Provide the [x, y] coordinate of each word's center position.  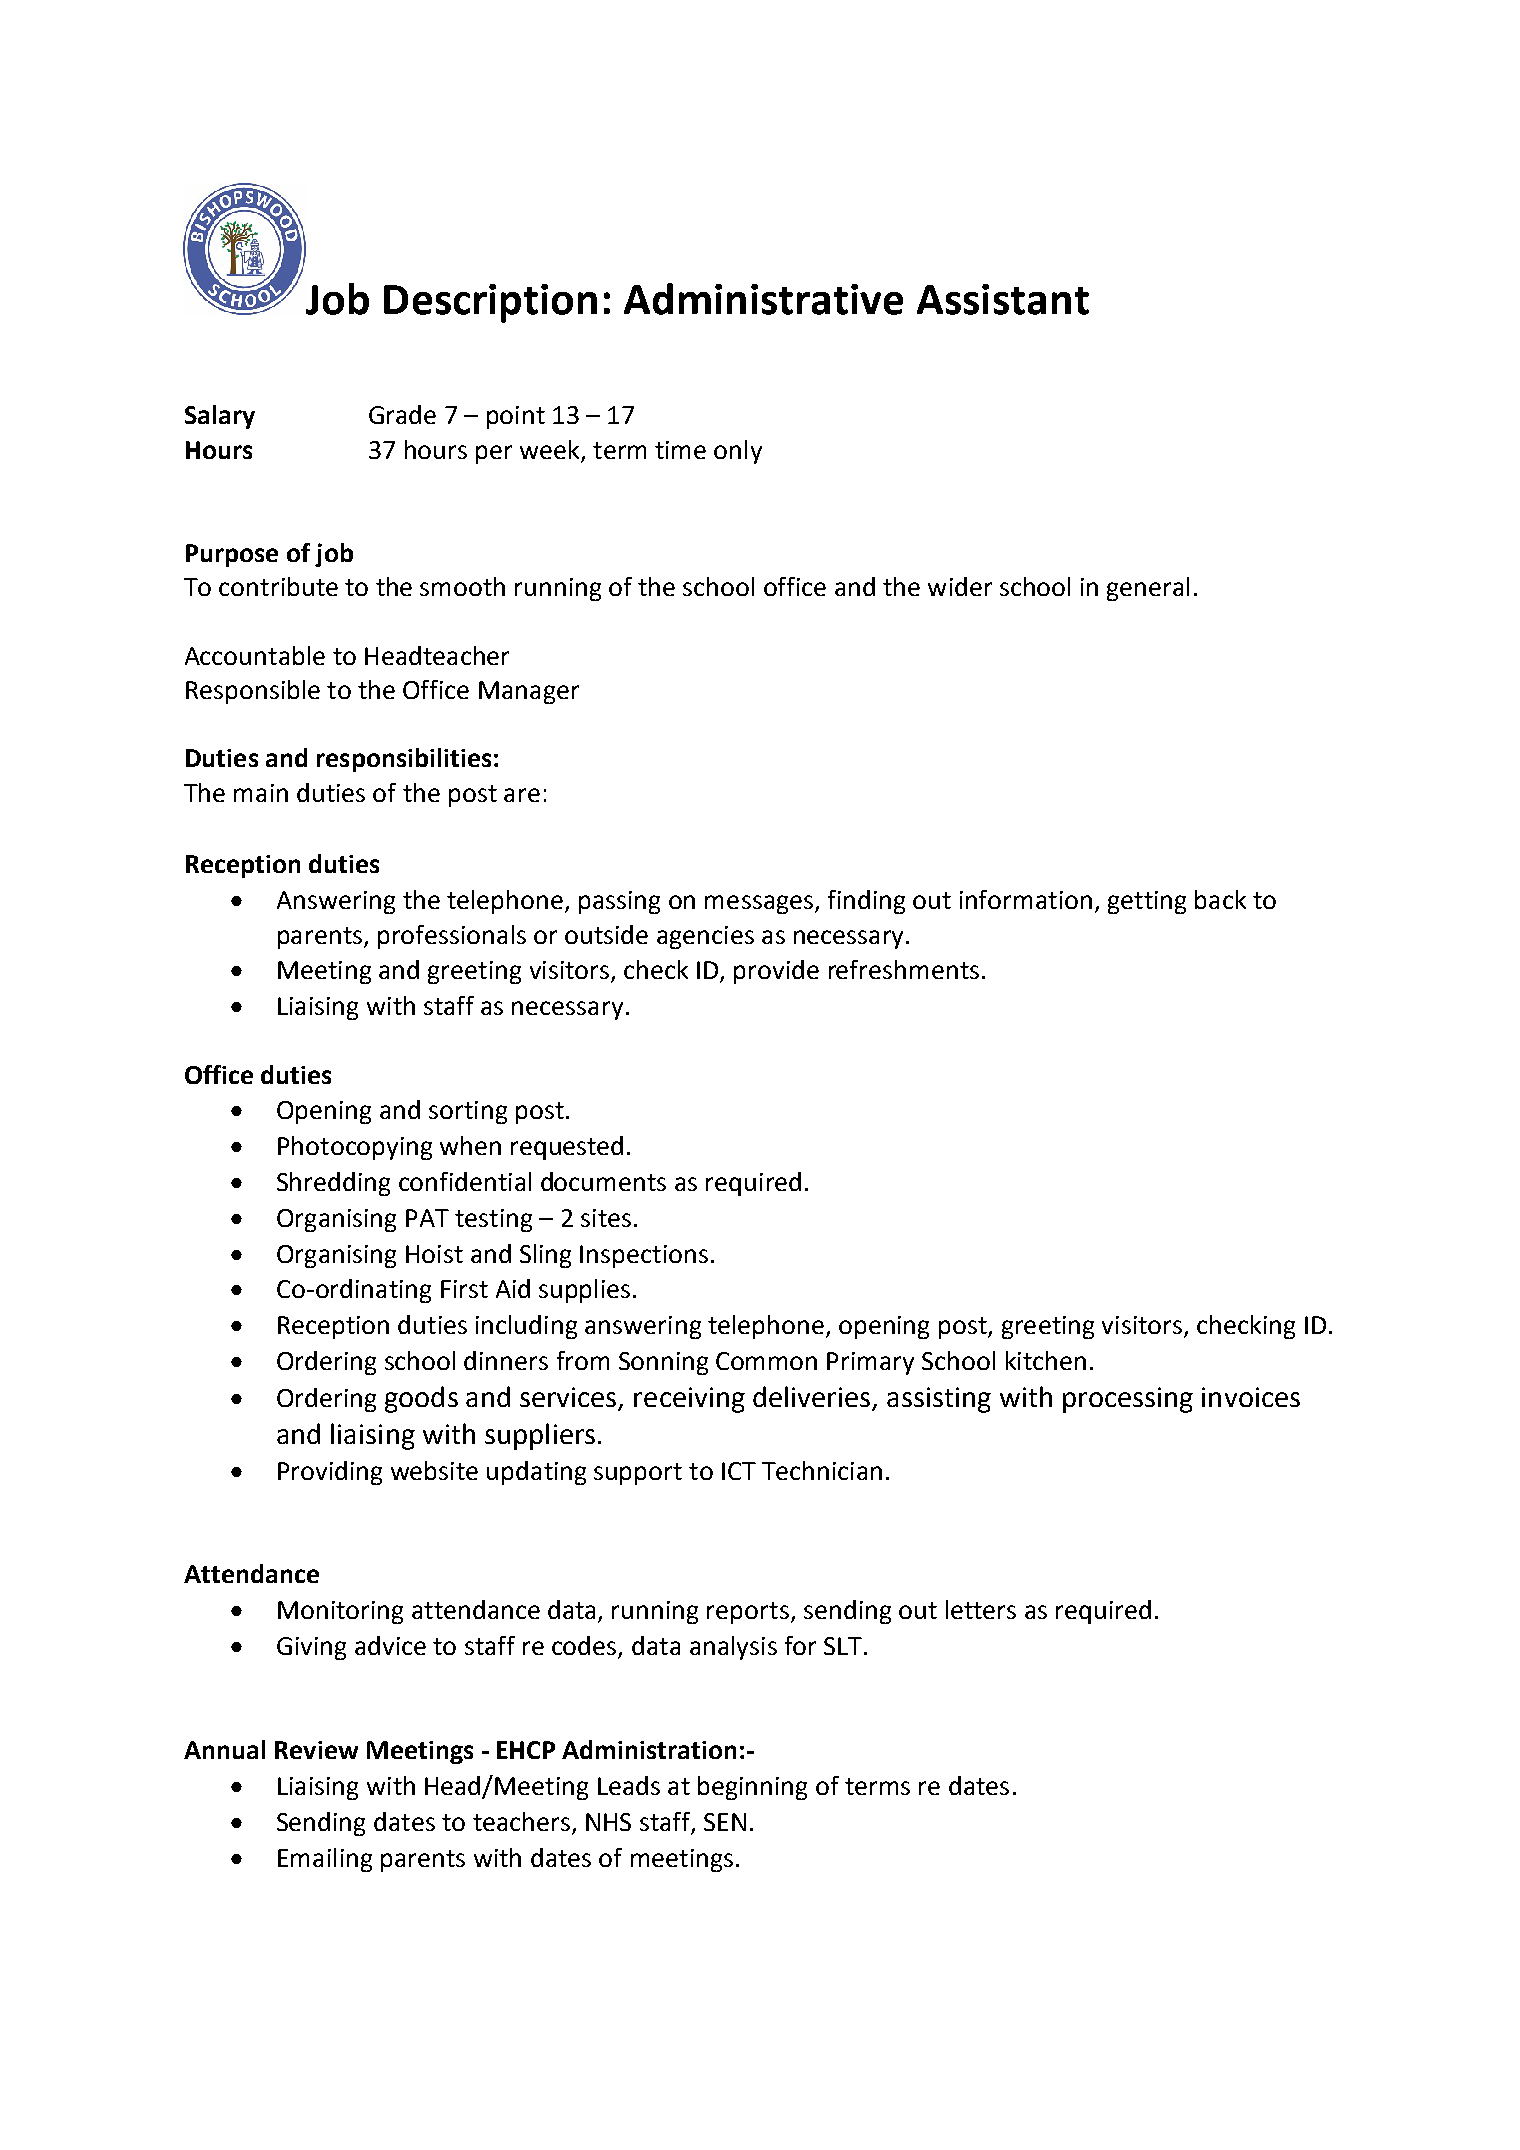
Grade [402, 414]
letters [981, 1609]
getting [1147, 902]
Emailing [325, 1860]
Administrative [763, 299]
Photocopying [355, 1148]
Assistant [1003, 299]
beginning [752, 1788]
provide [776, 972]
